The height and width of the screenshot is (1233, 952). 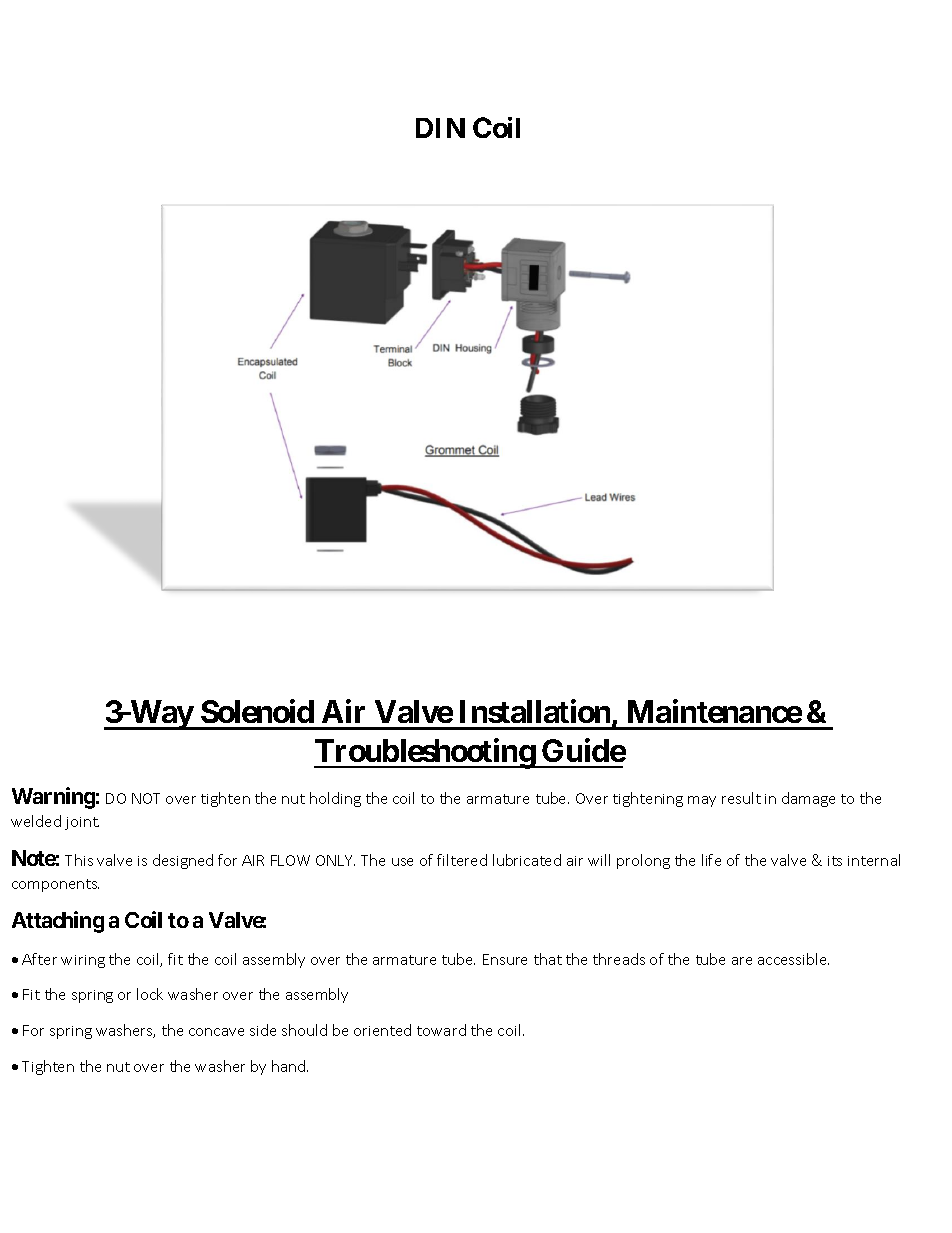 I want to click on toward, so click(x=441, y=1030).
